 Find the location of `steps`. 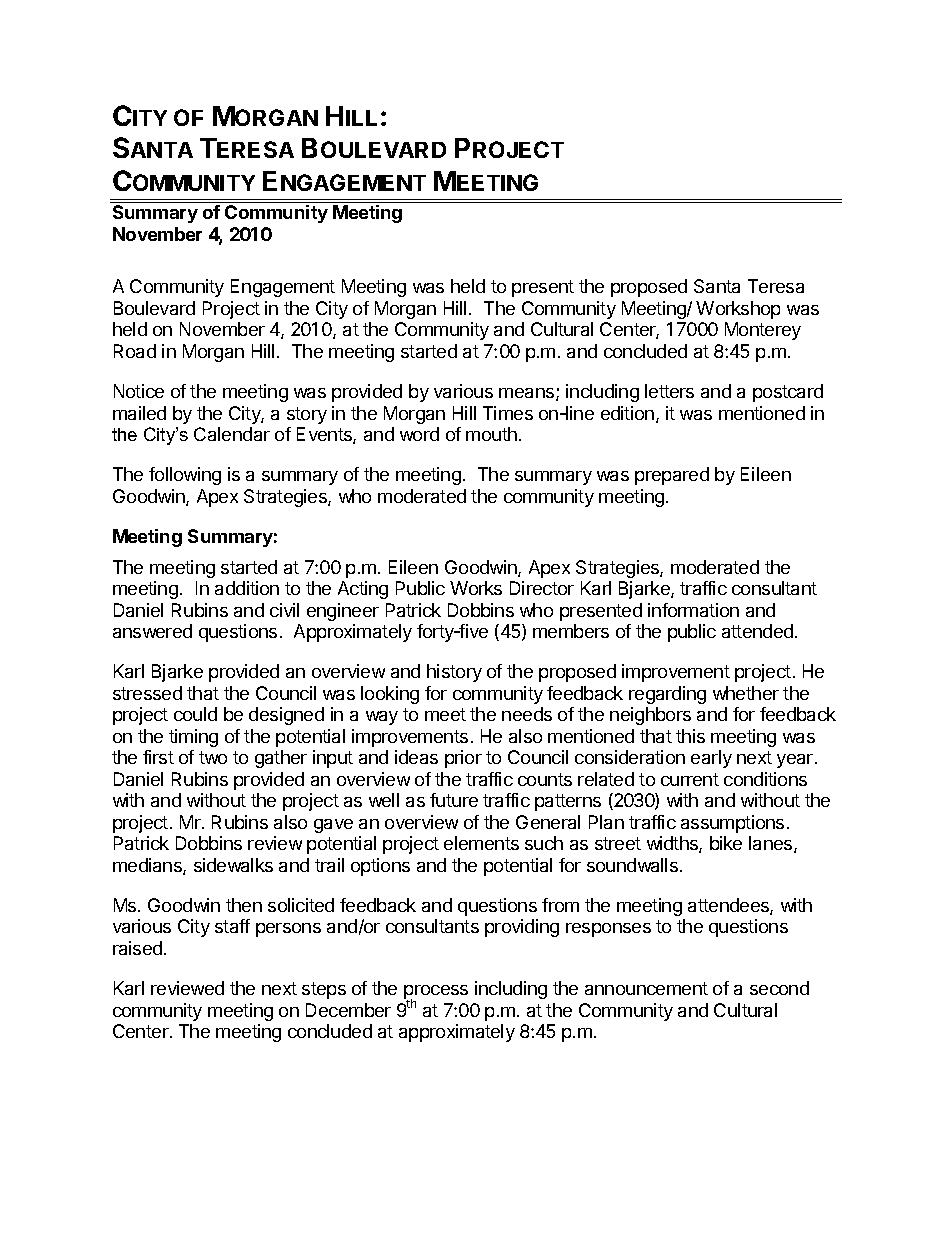

steps is located at coordinates (324, 990).
